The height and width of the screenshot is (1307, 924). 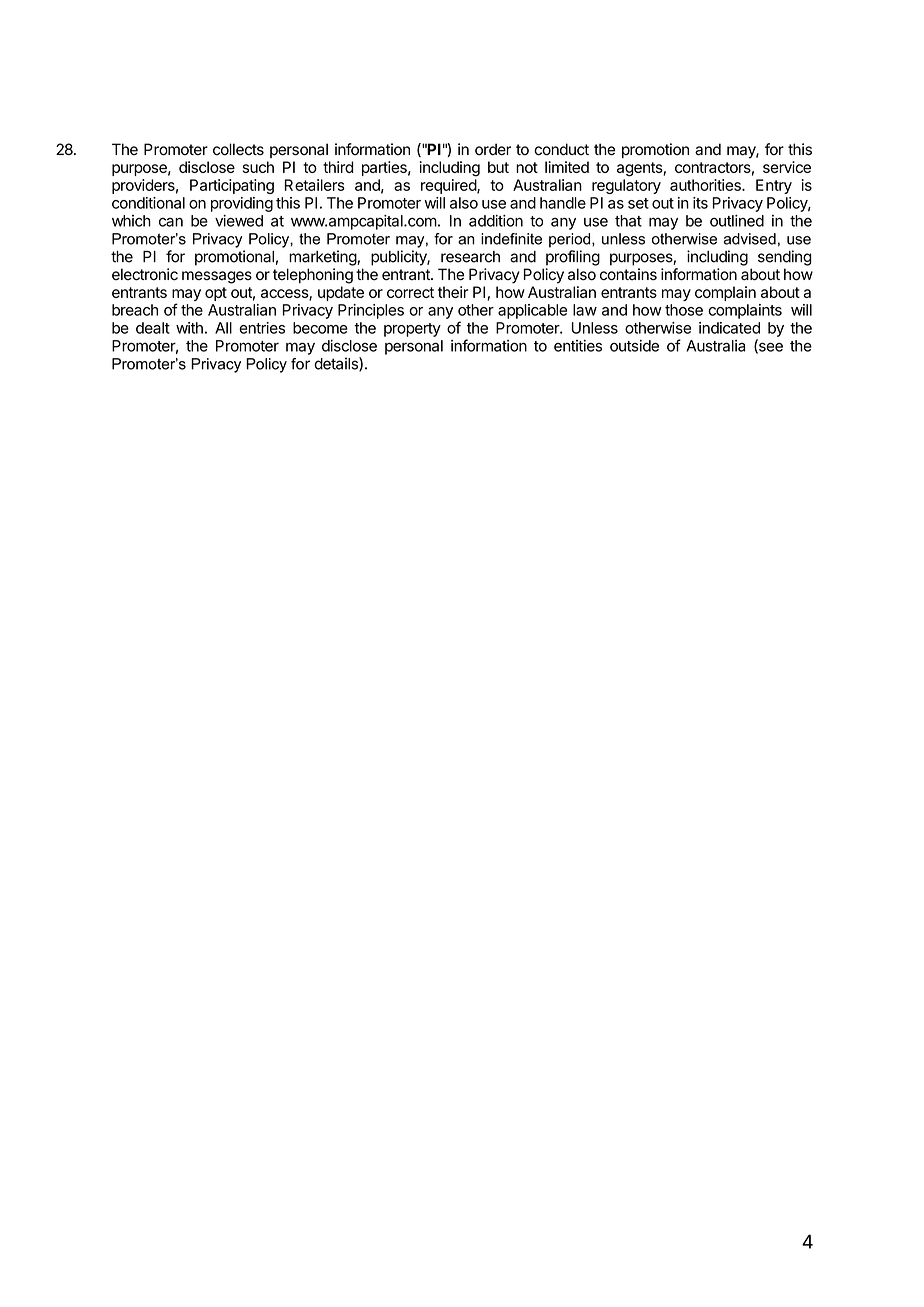 What do you see at coordinates (787, 167) in the screenshot?
I see `service` at bounding box center [787, 167].
